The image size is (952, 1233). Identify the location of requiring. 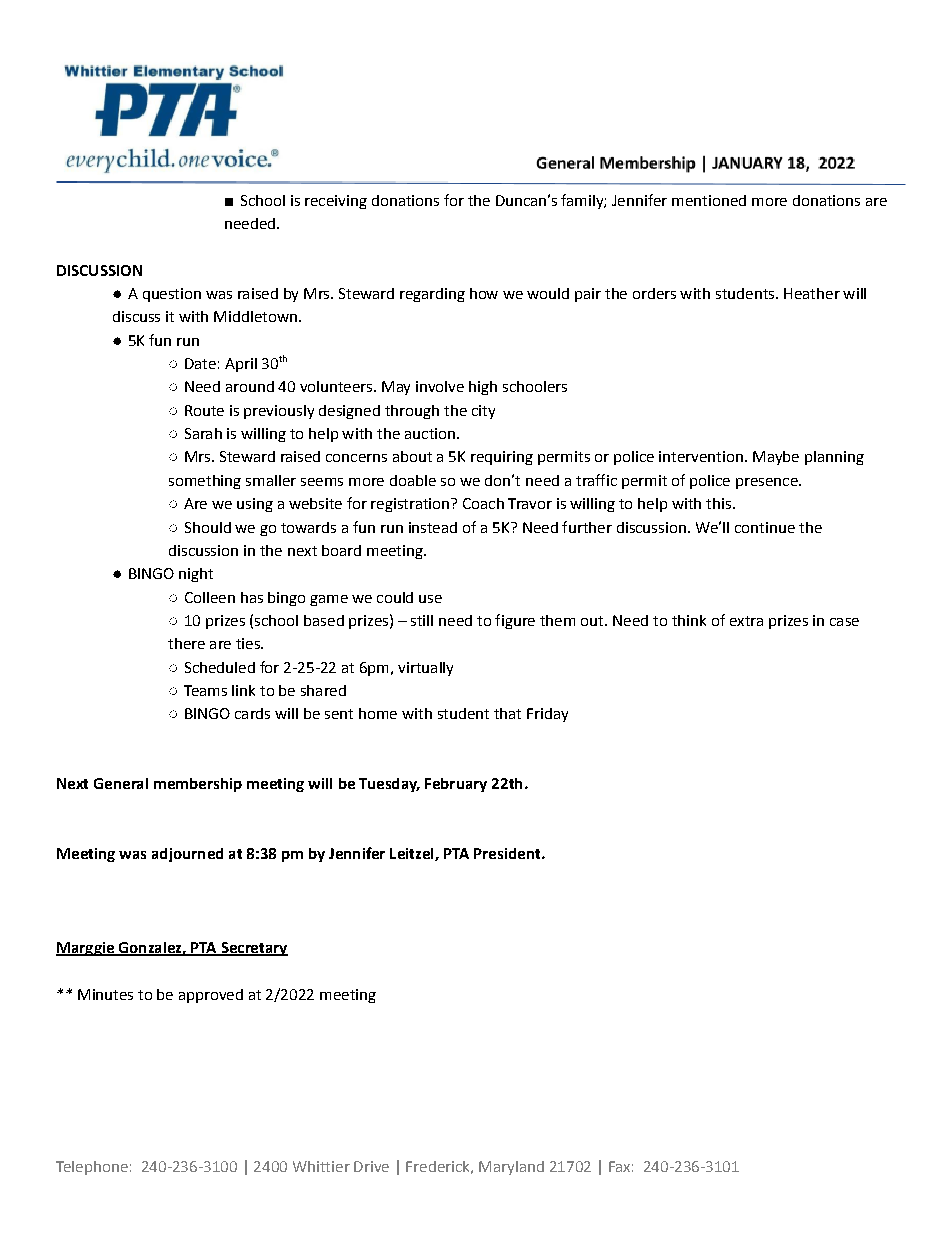
(502, 458).
